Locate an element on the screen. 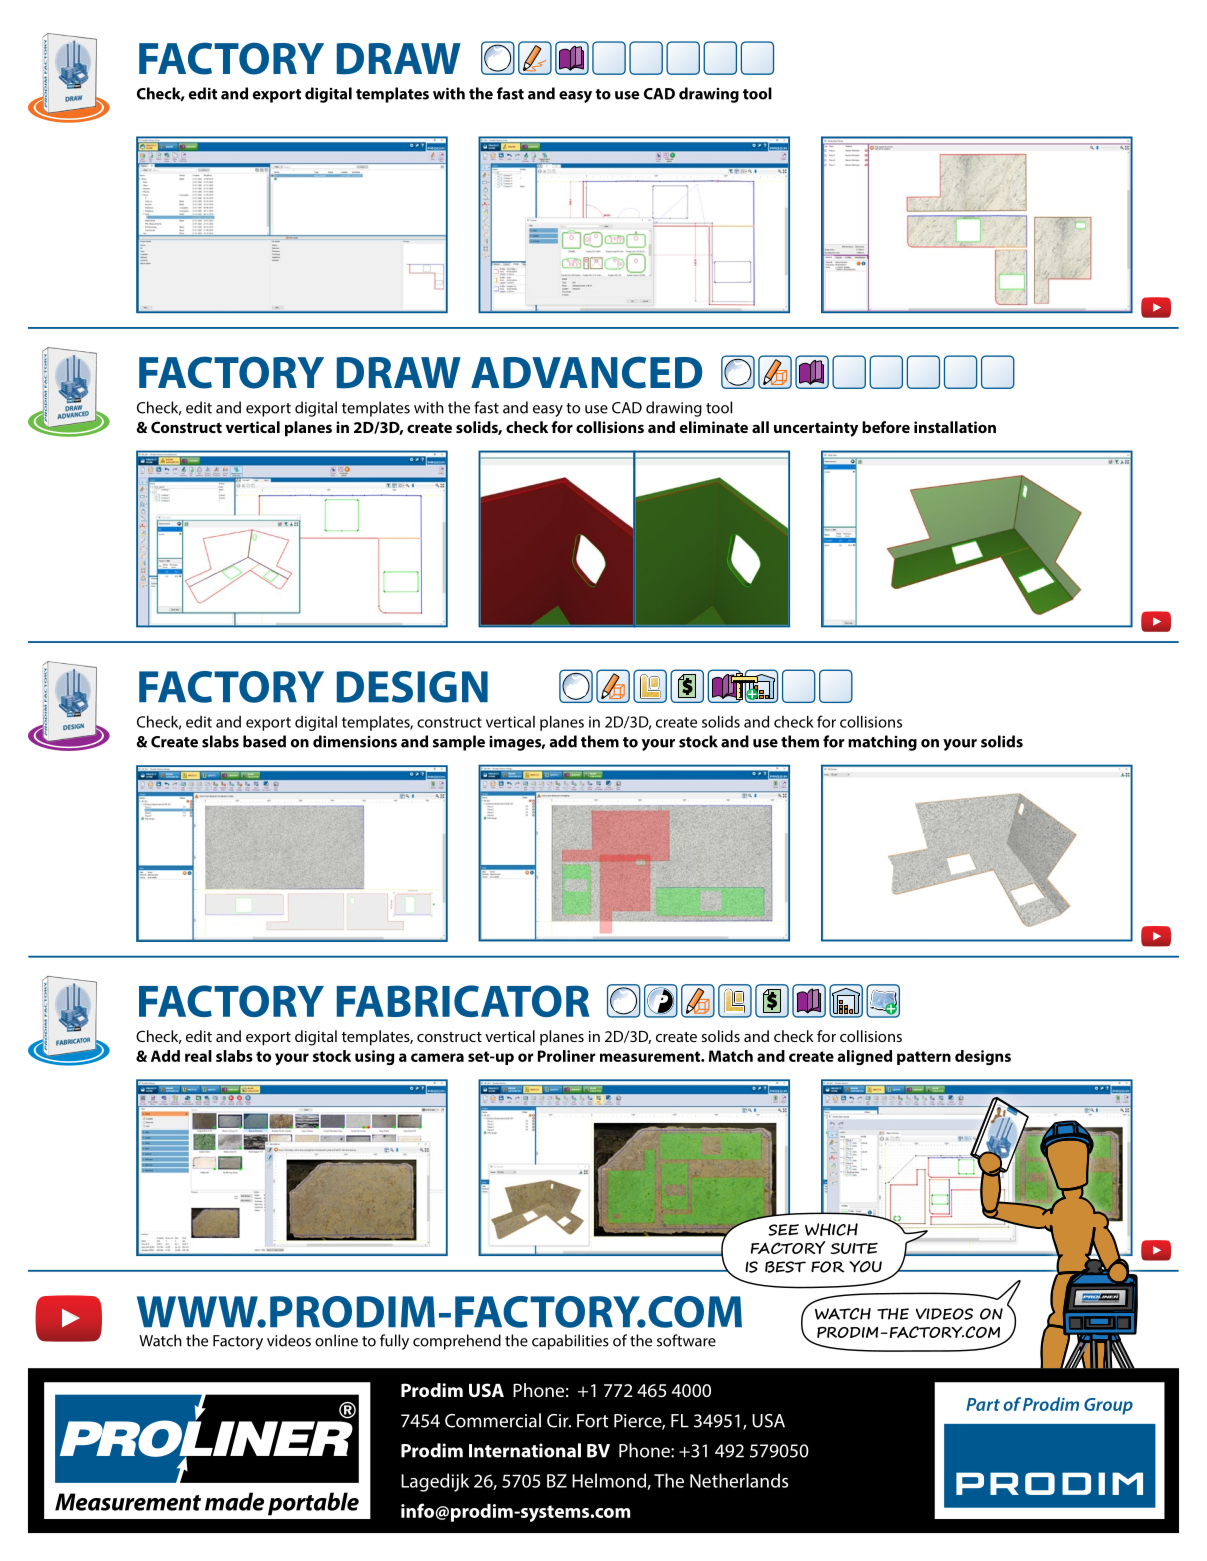 This screenshot has height=1561, width=1207. WHICH is located at coordinates (831, 1229).
